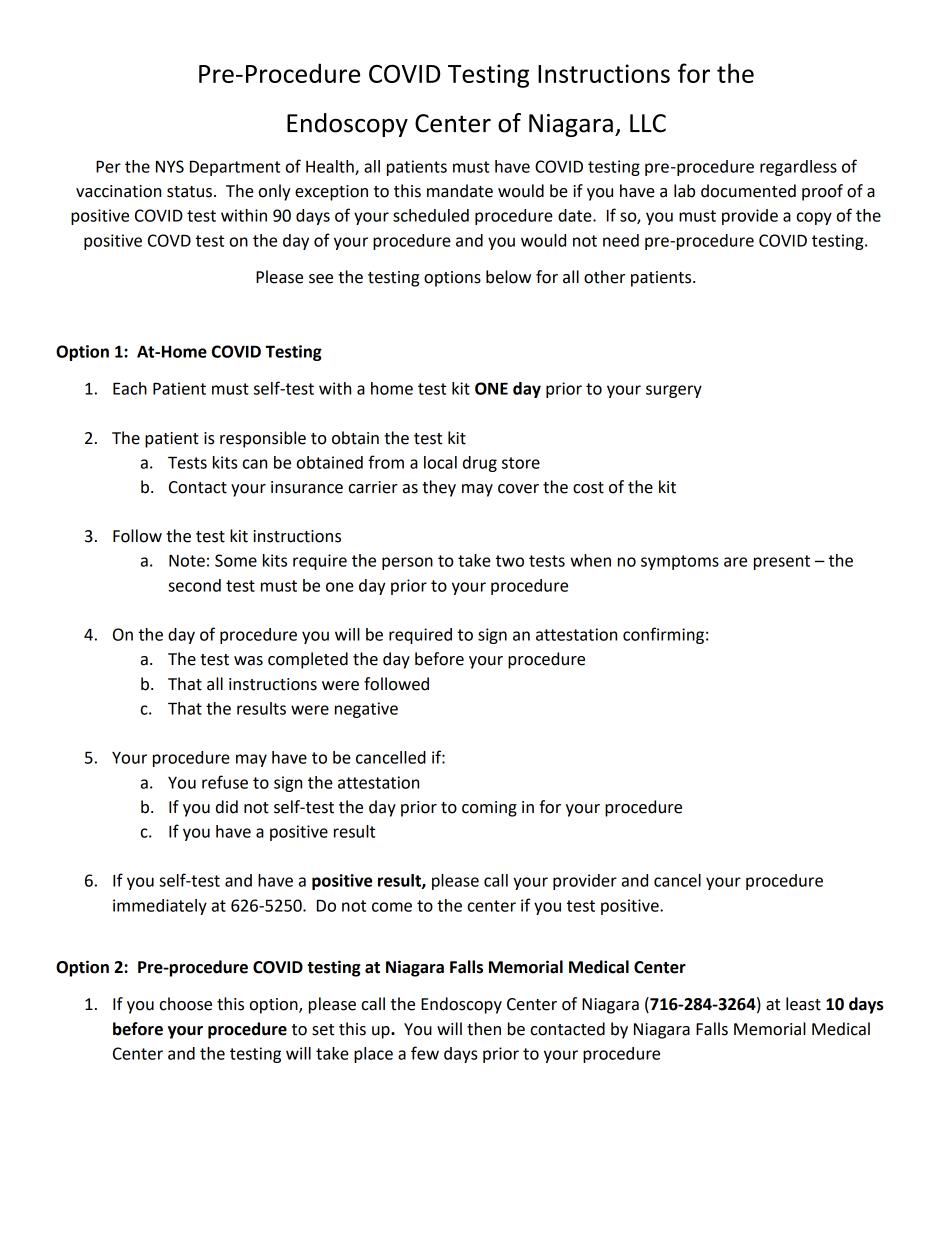 This screenshot has height=1233, width=952. I want to click on drug, so click(480, 464).
